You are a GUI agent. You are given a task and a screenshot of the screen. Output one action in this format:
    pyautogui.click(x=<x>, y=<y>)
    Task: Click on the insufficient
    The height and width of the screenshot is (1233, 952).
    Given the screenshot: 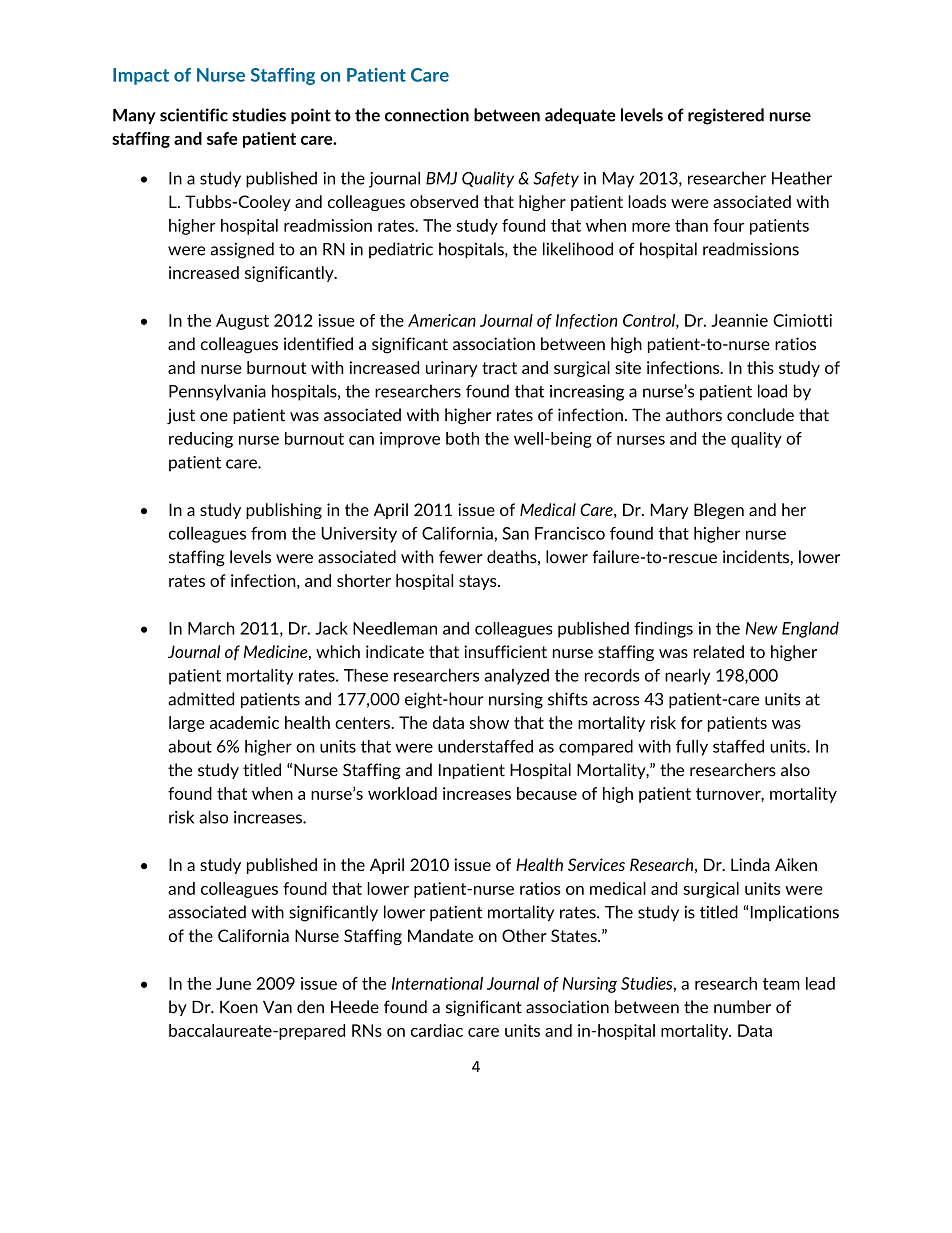 What is the action you would take?
    pyautogui.click(x=505, y=651)
